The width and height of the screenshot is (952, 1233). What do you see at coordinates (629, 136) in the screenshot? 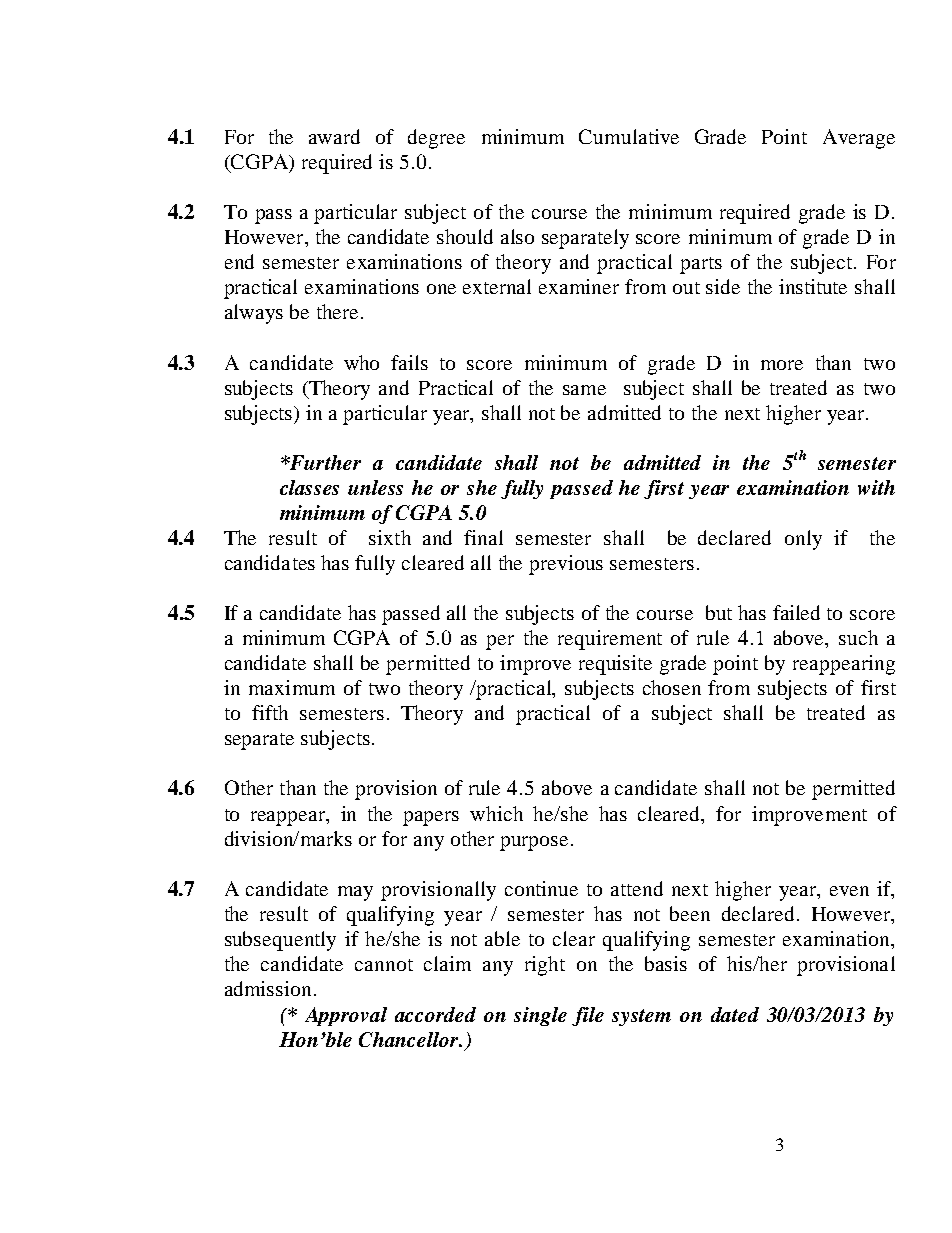
I see `Cumulative` at bounding box center [629, 136].
